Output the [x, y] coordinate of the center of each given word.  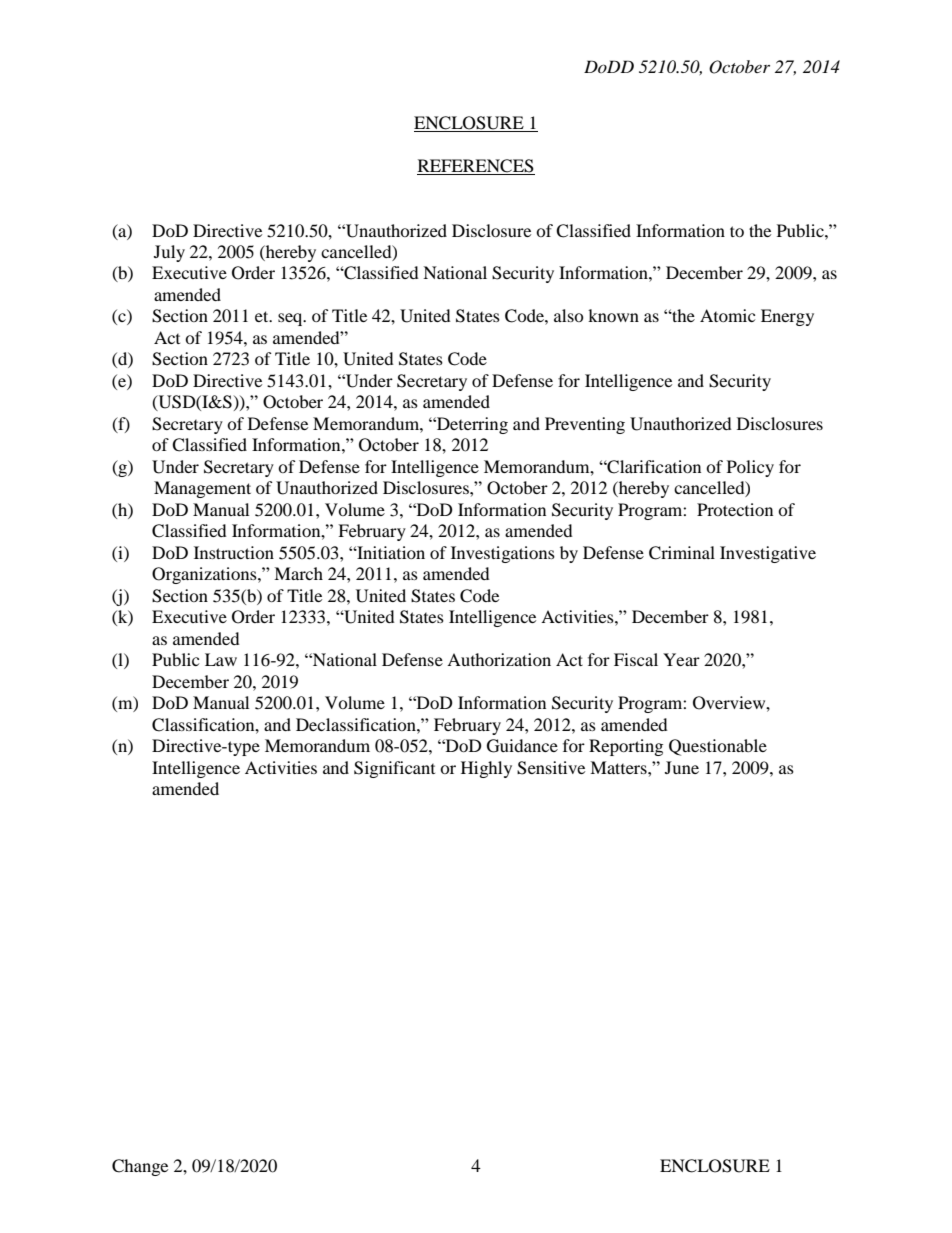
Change [140, 1167]
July [169, 253]
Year [681, 659]
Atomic [727, 315]
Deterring [471, 425]
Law [221, 659]
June [682, 767]
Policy [750, 468]
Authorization [499, 659]
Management [202, 489]
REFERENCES [476, 167]
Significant [394, 769]
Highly [486, 769]
